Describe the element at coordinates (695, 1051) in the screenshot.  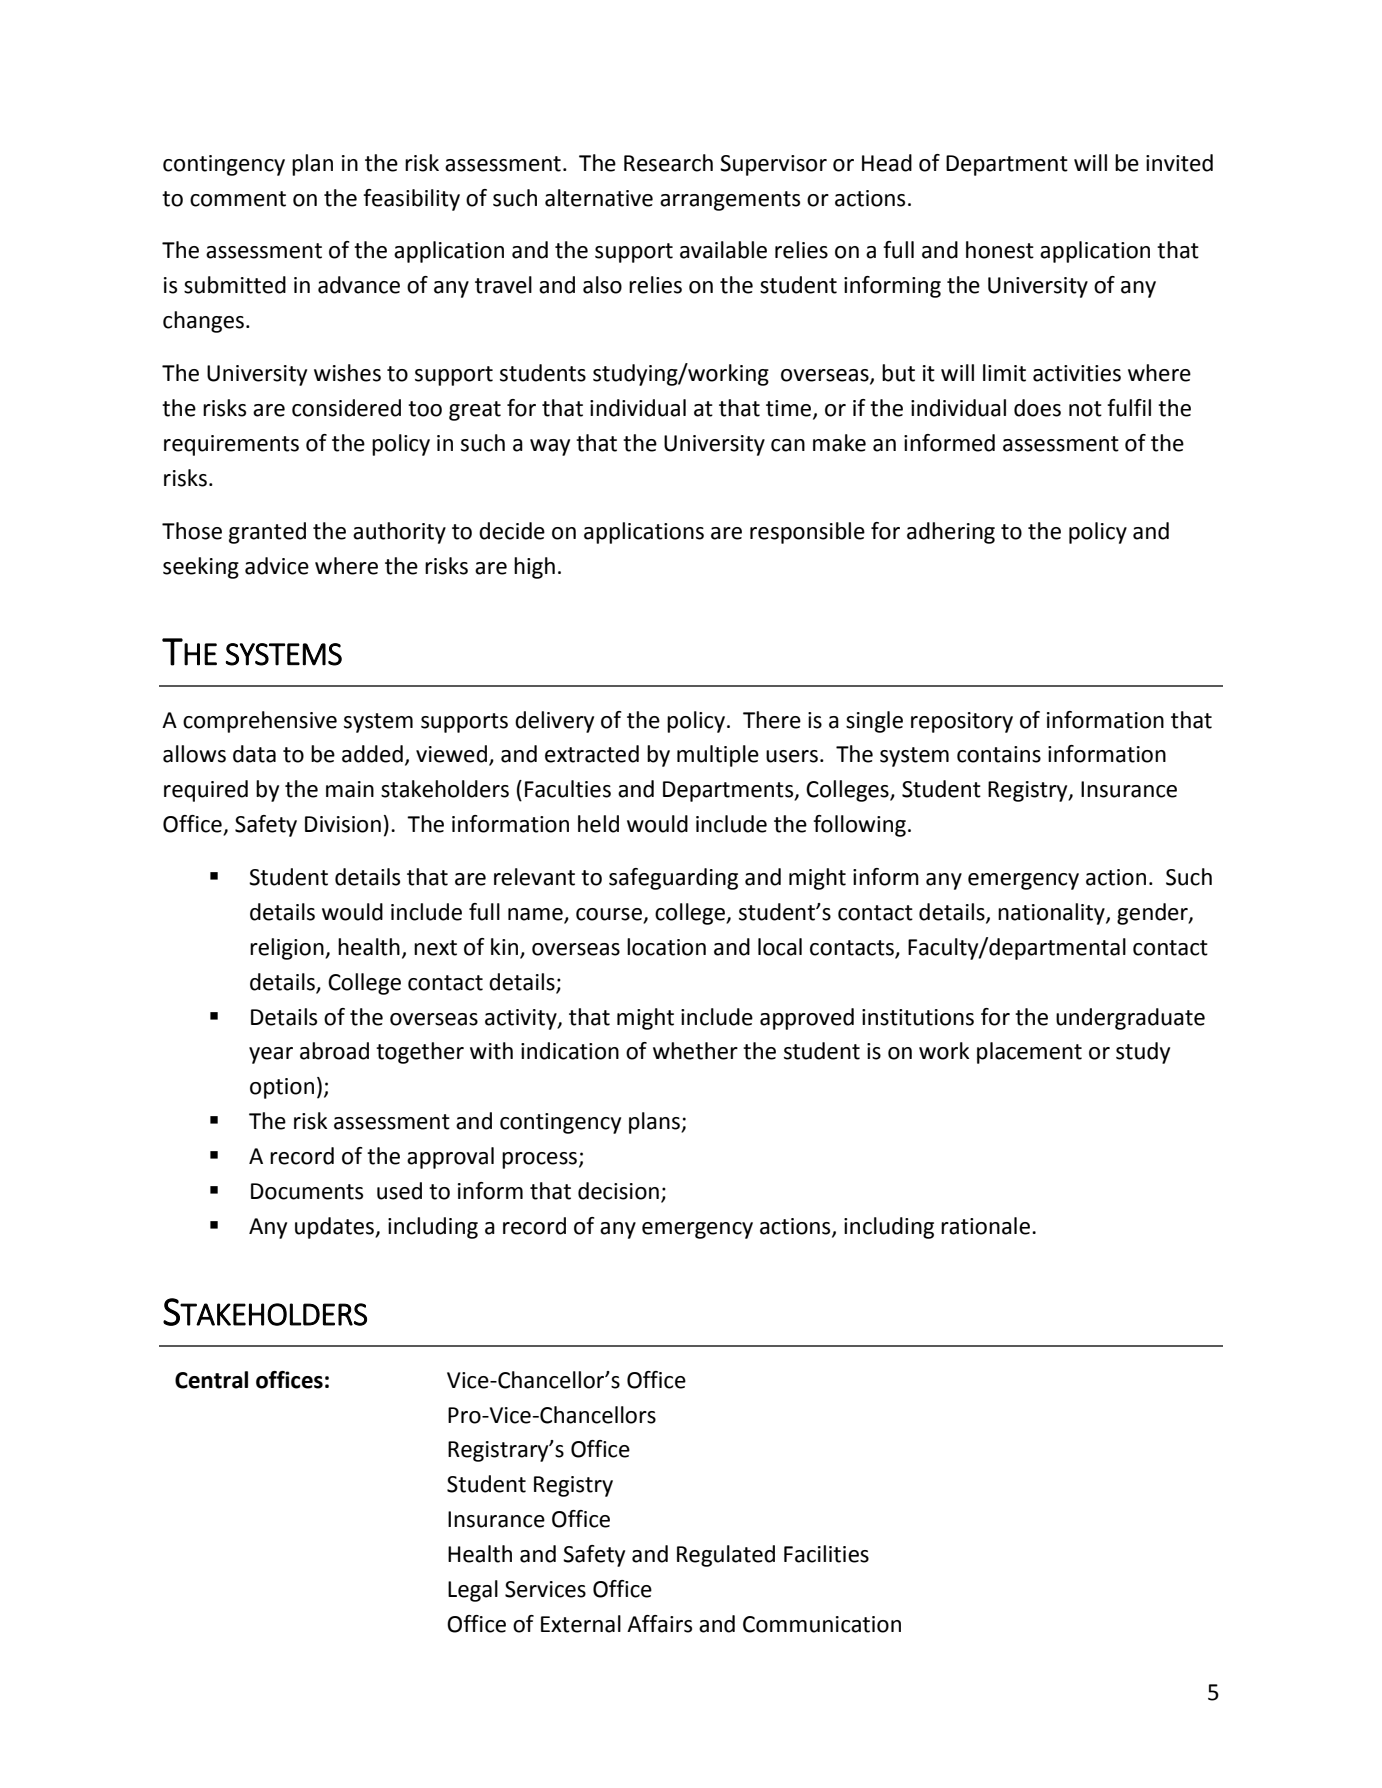
I see `whether` at that location.
